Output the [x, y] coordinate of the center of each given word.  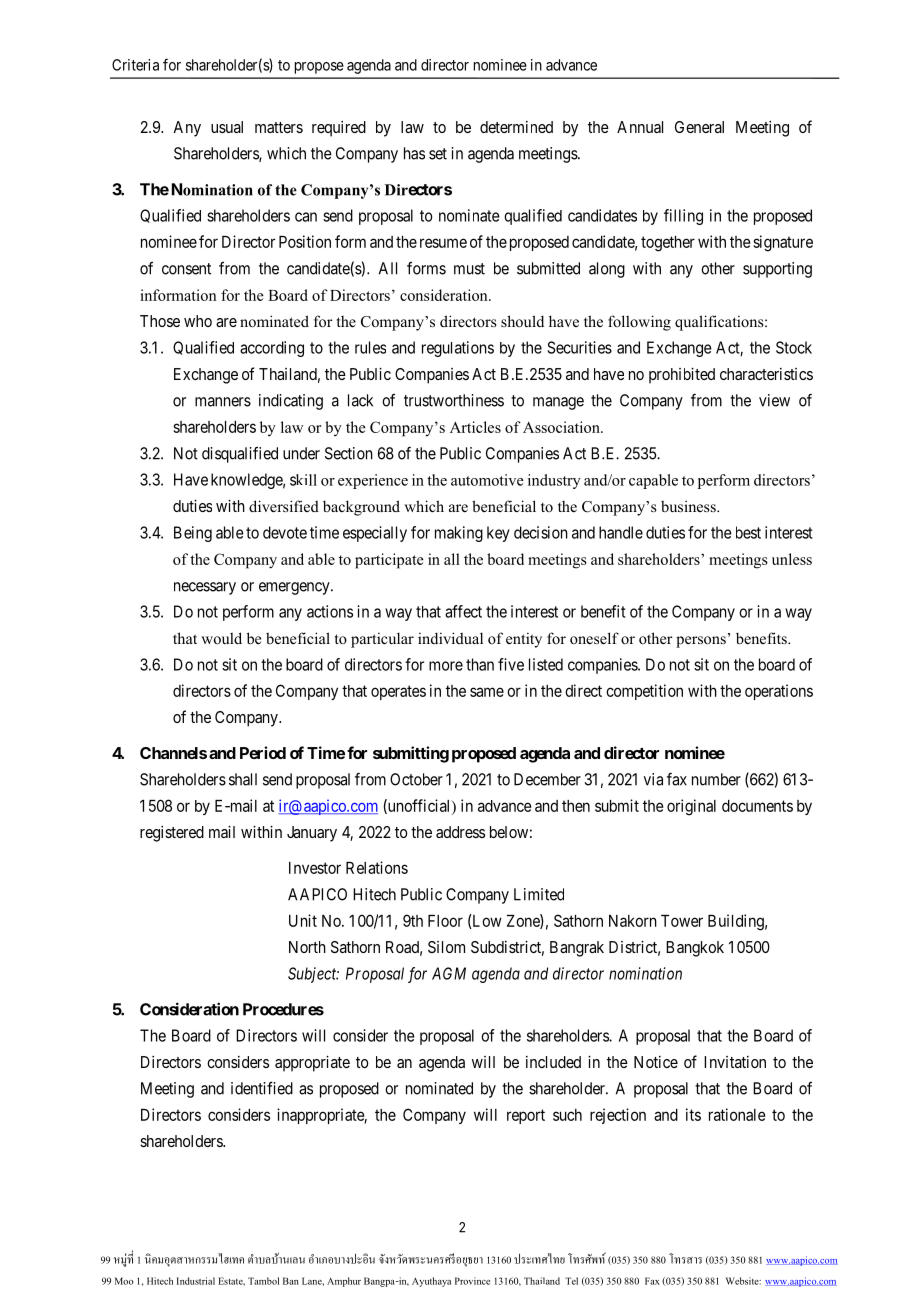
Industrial [196, 1281]
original [691, 807]
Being [193, 534]
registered [172, 834]
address [460, 832]
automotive [487, 480]
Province [472, 1281]
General [699, 127]
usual [227, 127]
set [438, 154]
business [689, 506]
